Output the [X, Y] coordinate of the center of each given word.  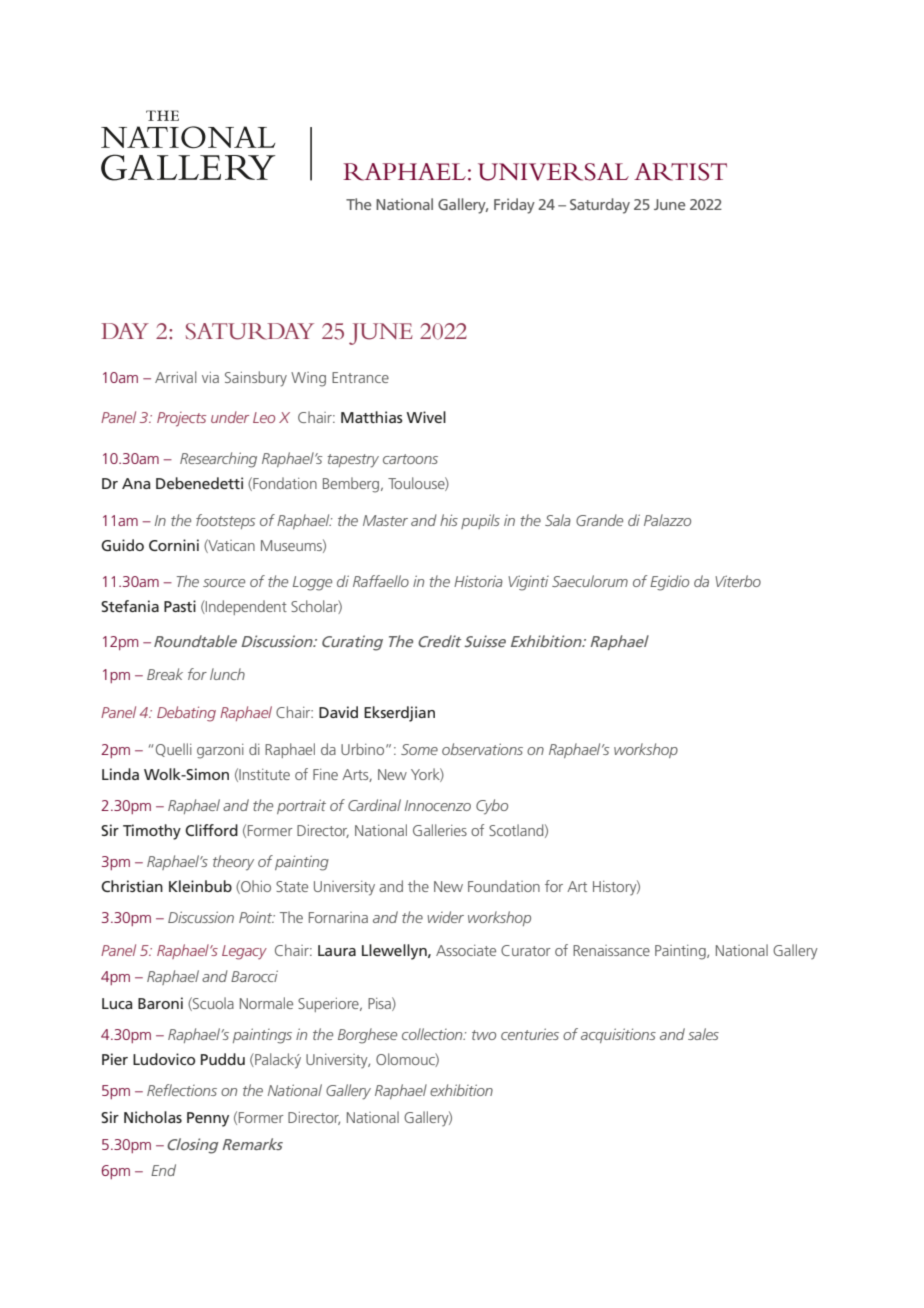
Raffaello [381, 581]
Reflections [182, 1090]
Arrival [176, 377]
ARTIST [680, 172]
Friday [514, 206]
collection [433, 1034]
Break [165, 674]
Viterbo [738, 581]
